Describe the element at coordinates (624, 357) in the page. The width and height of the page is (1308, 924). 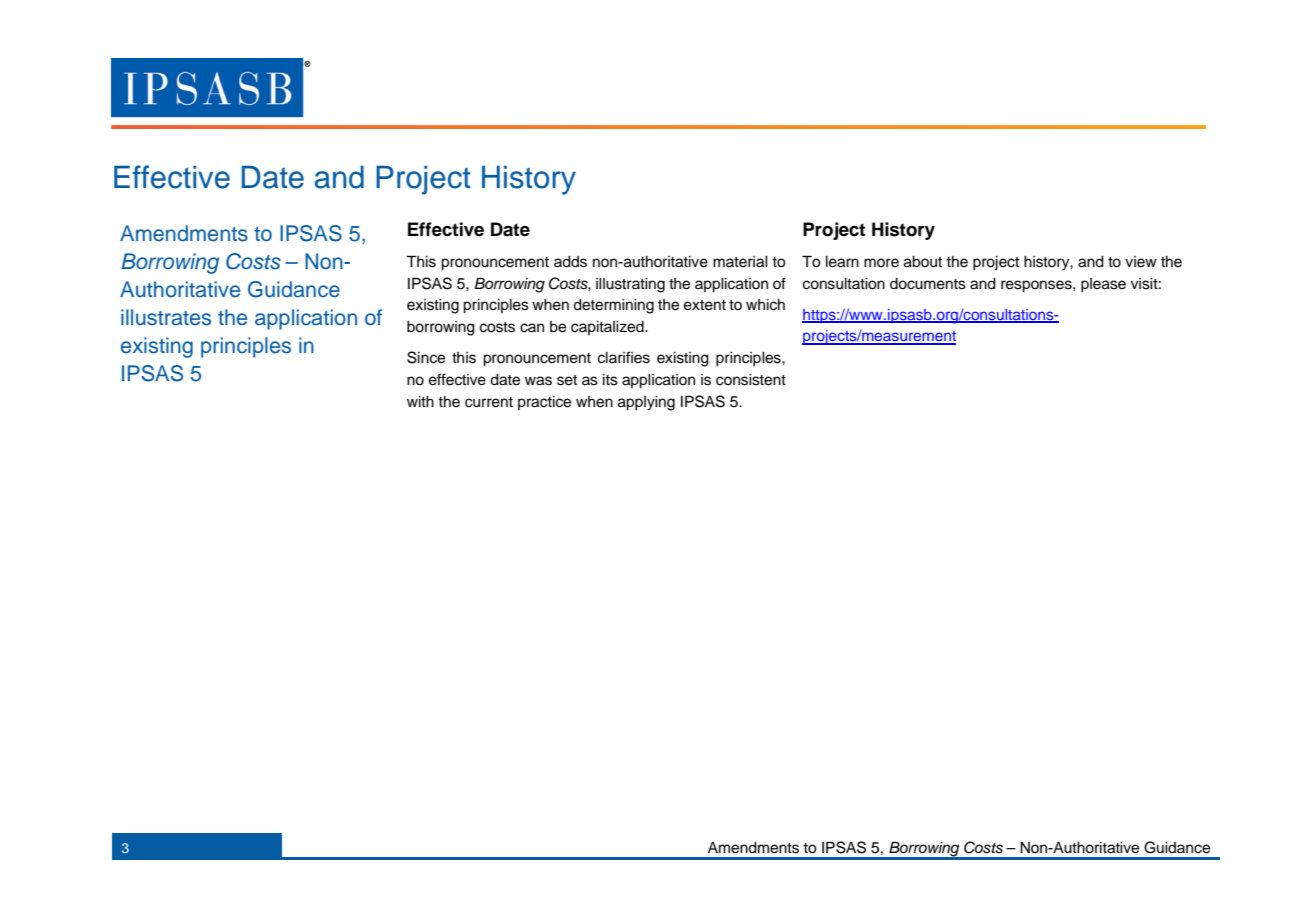
I see `clarifies` at that location.
